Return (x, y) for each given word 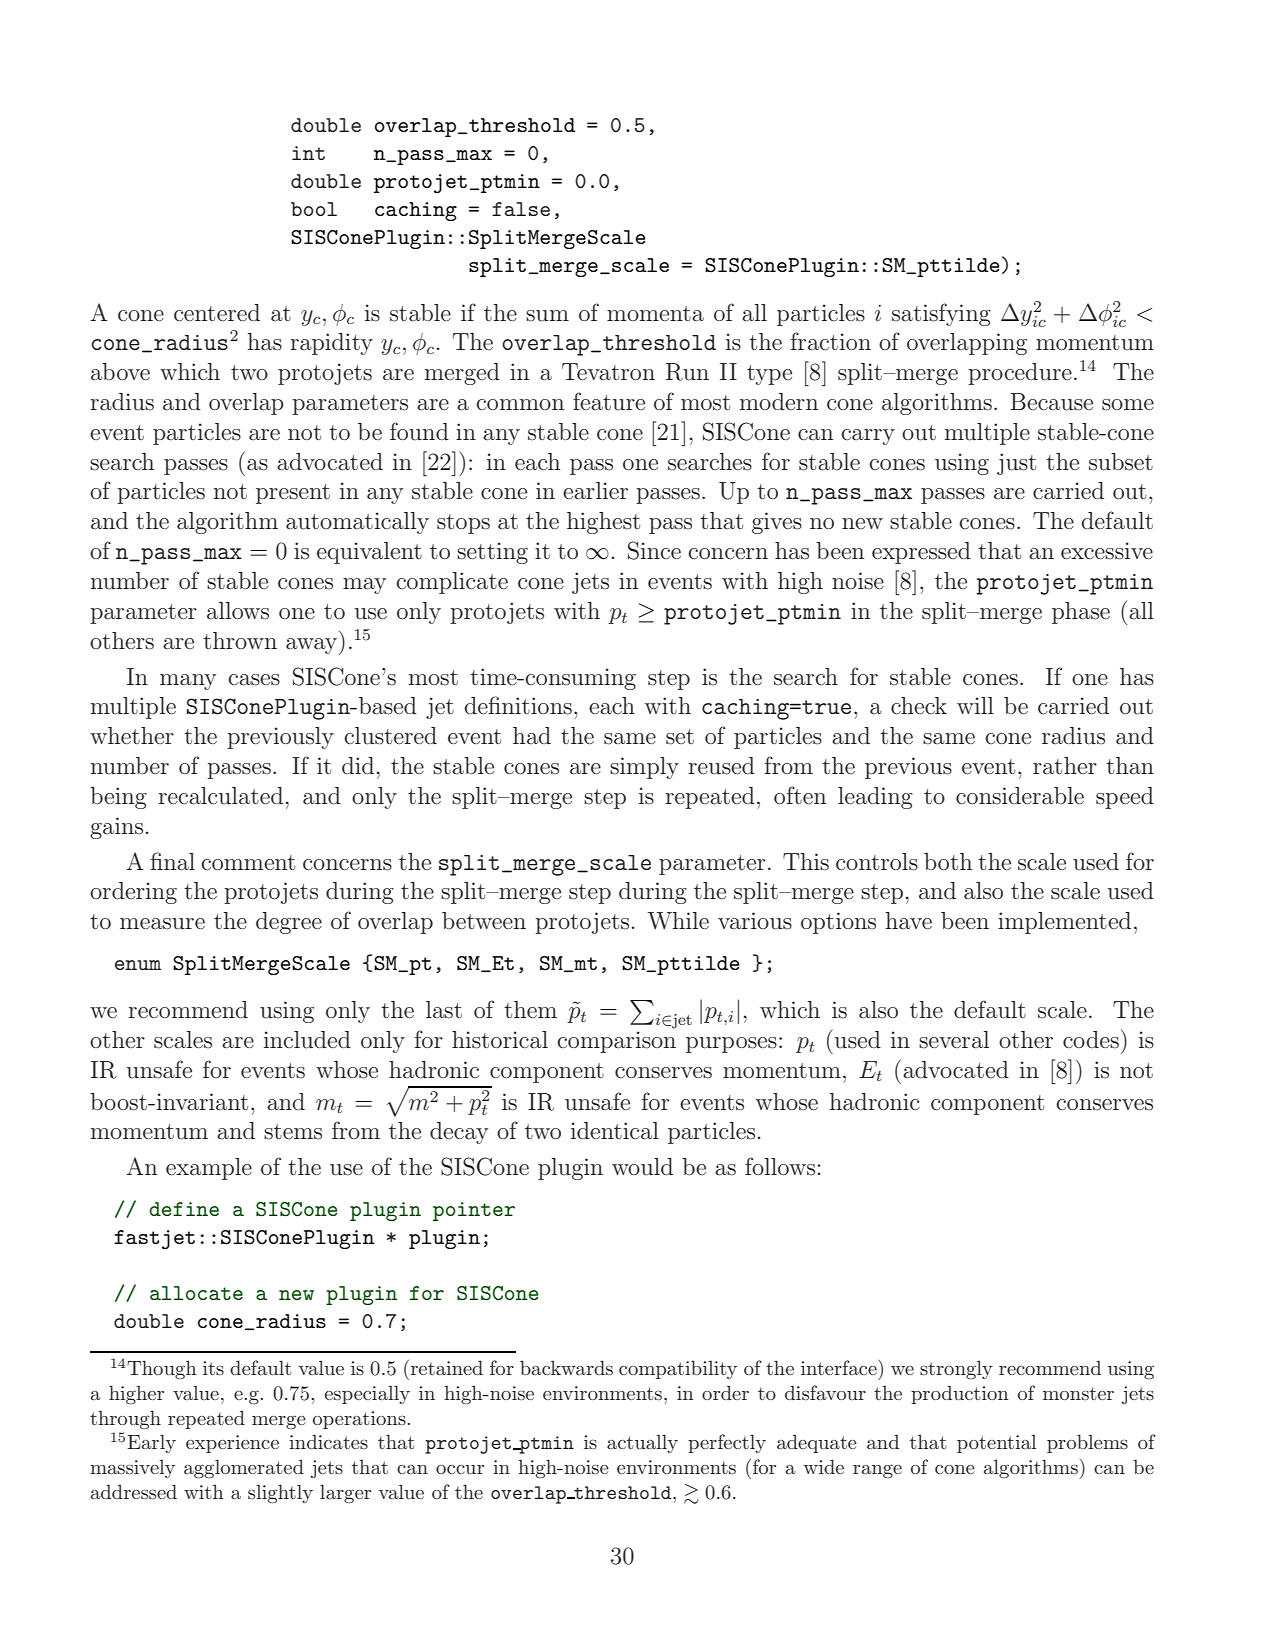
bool (314, 209)
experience (232, 1444)
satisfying (941, 314)
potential (996, 1443)
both (948, 862)
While (678, 921)
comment (248, 863)
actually (642, 1443)
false (521, 209)
